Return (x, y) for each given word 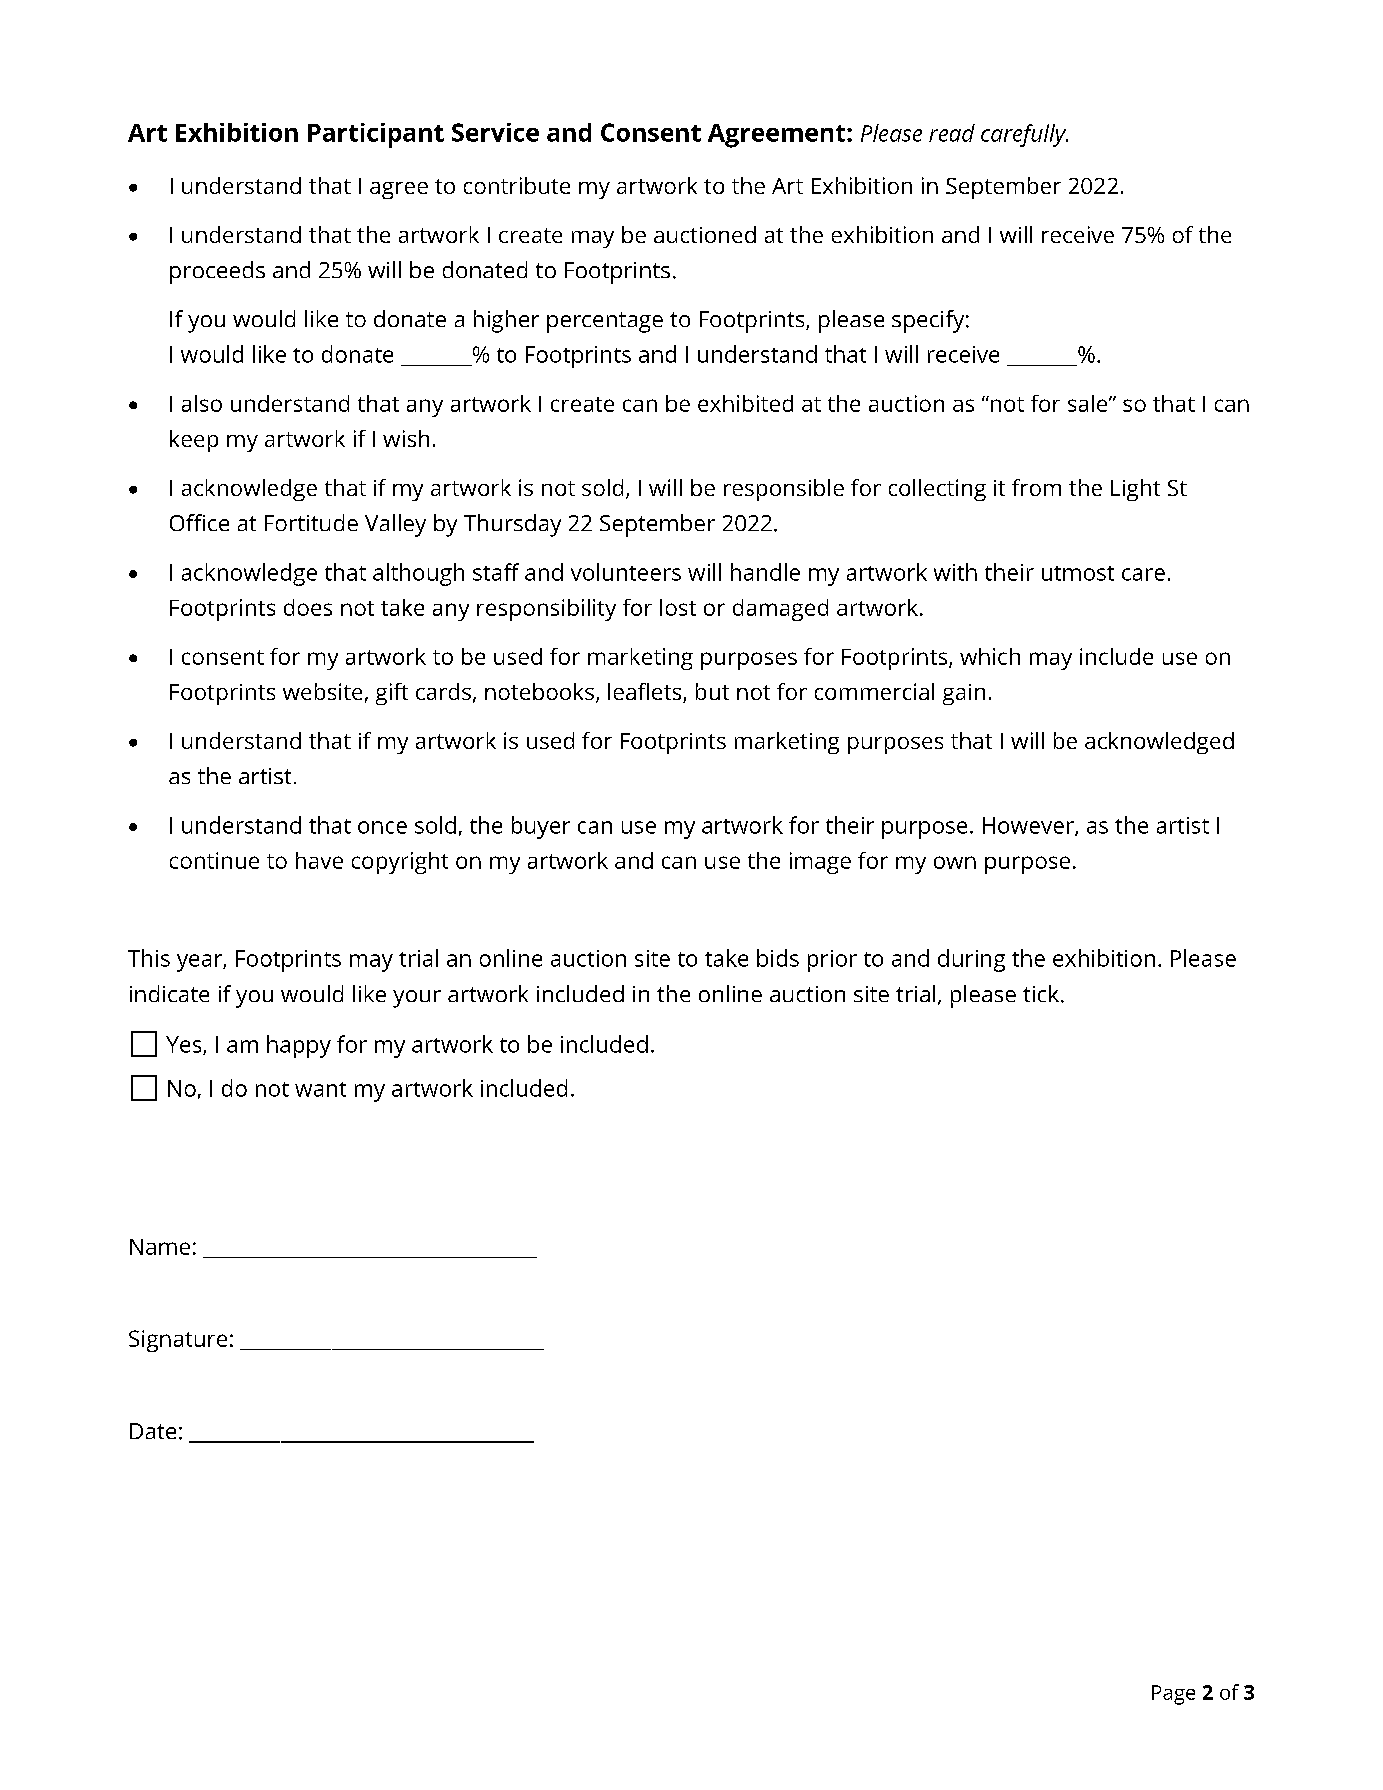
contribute (517, 185)
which (990, 656)
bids (778, 958)
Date (153, 1431)
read (952, 133)
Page (1173, 1695)
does (308, 607)
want (320, 1089)
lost (678, 607)
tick (1041, 993)
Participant (376, 135)
